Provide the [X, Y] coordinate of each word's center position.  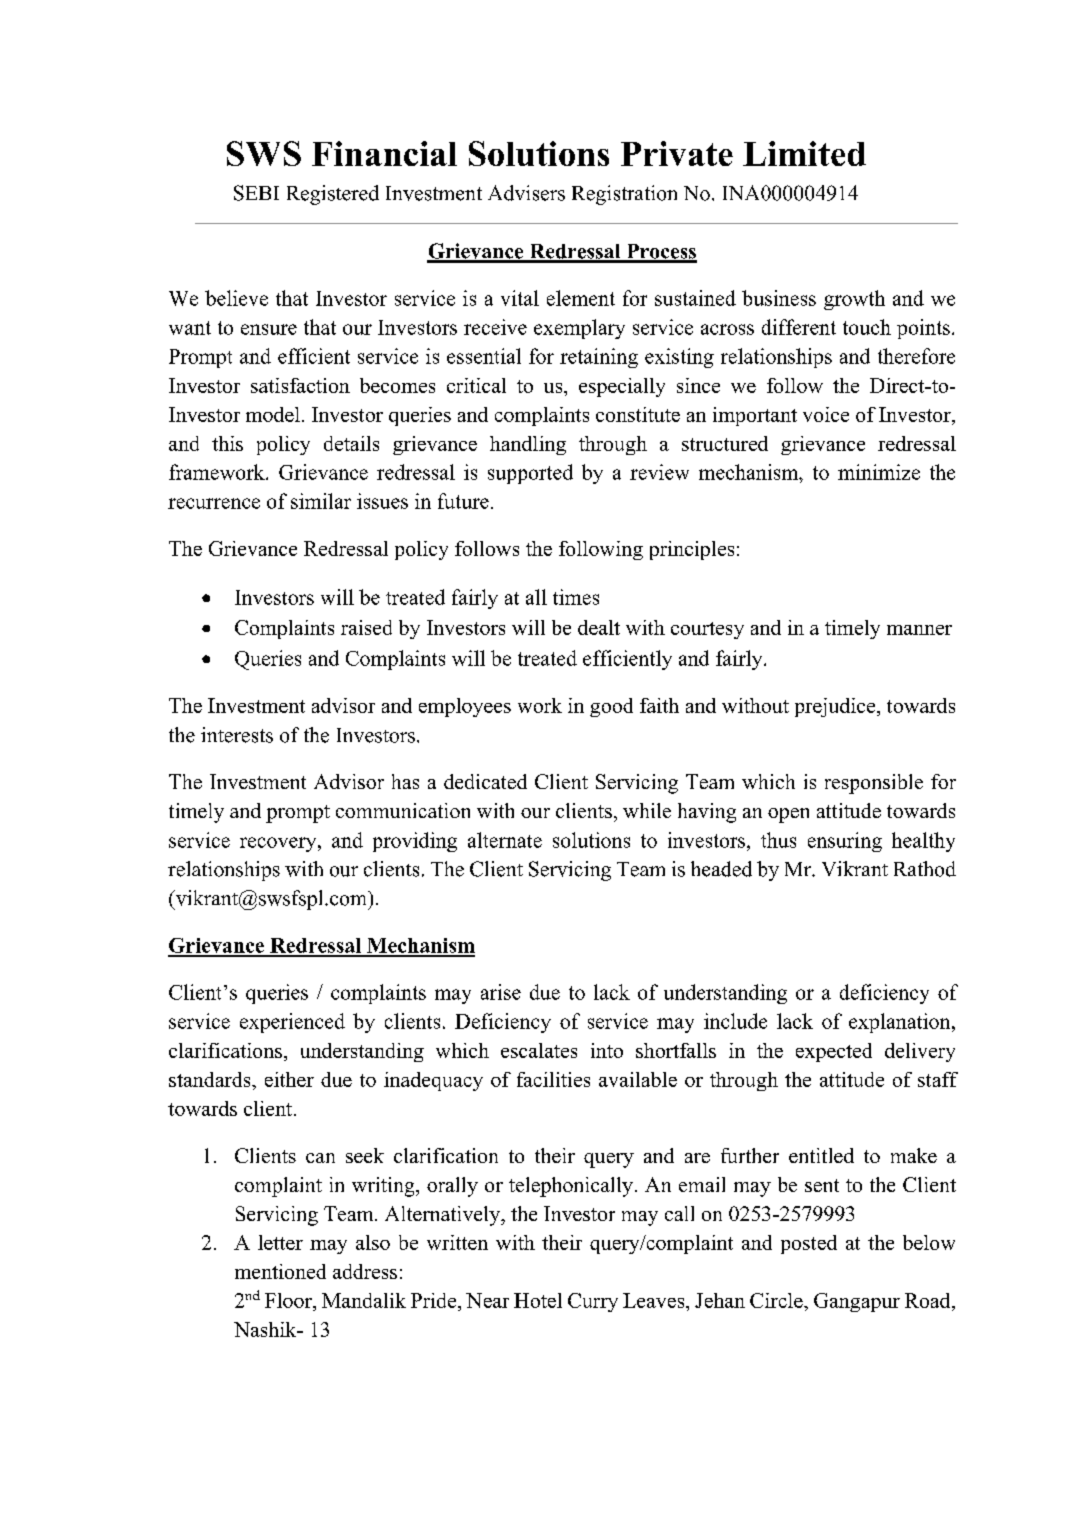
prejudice [836, 707]
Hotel [538, 1300]
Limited [804, 153]
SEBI [256, 193]
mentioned [280, 1271]
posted [809, 1244]
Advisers [526, 193]
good [611, 707]
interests [237, 735]
